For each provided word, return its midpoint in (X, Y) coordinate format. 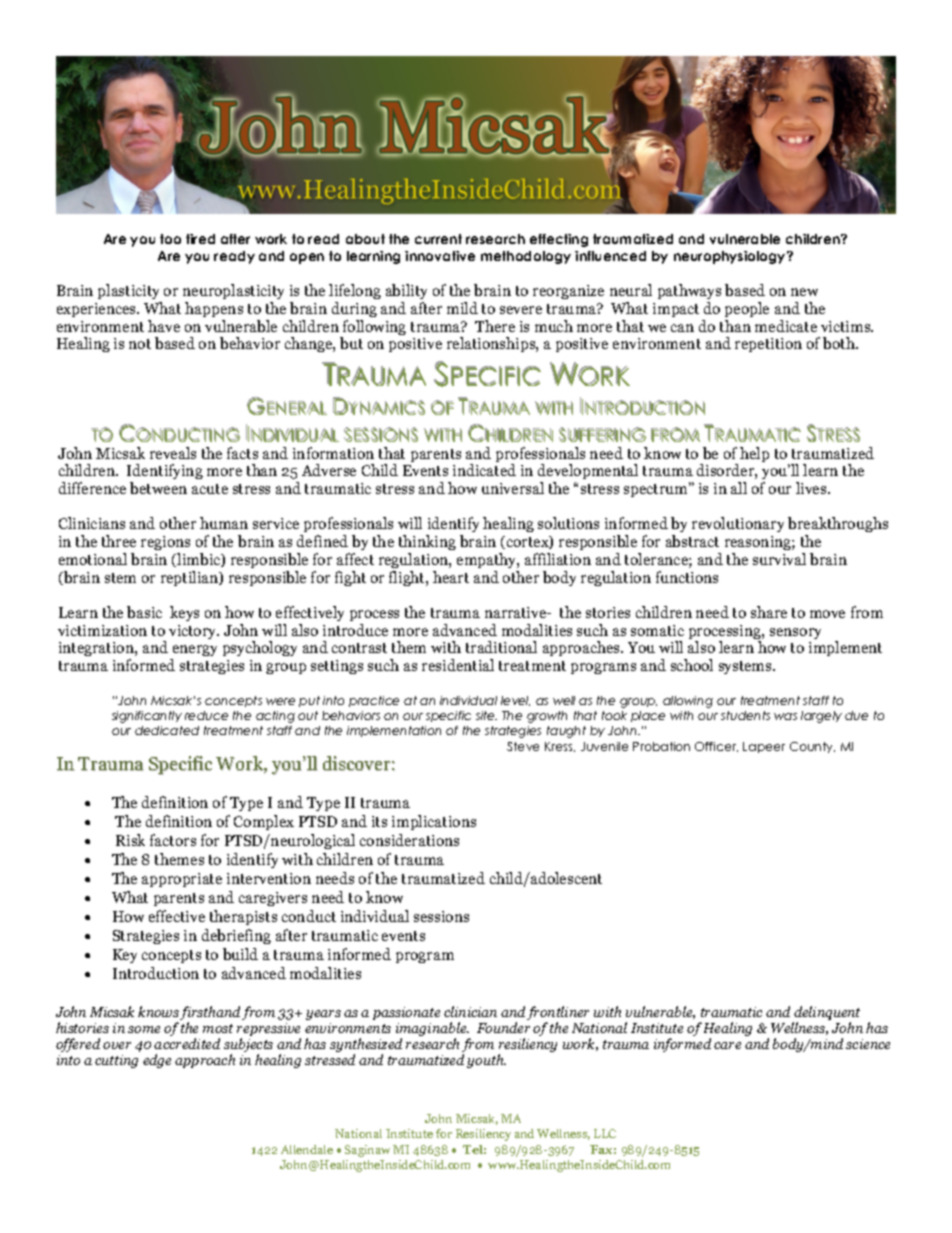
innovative (440, 256)
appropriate (182, 880)
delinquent (826, 1014)
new (804, 292)
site (486, 715)
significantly (147, 717)
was (785, 716)
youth (486, 1061)
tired (200, 239)
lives (812, 488)
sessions (441, 916)
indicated (484, 470)
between (158, 488)
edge (157, 1061)
